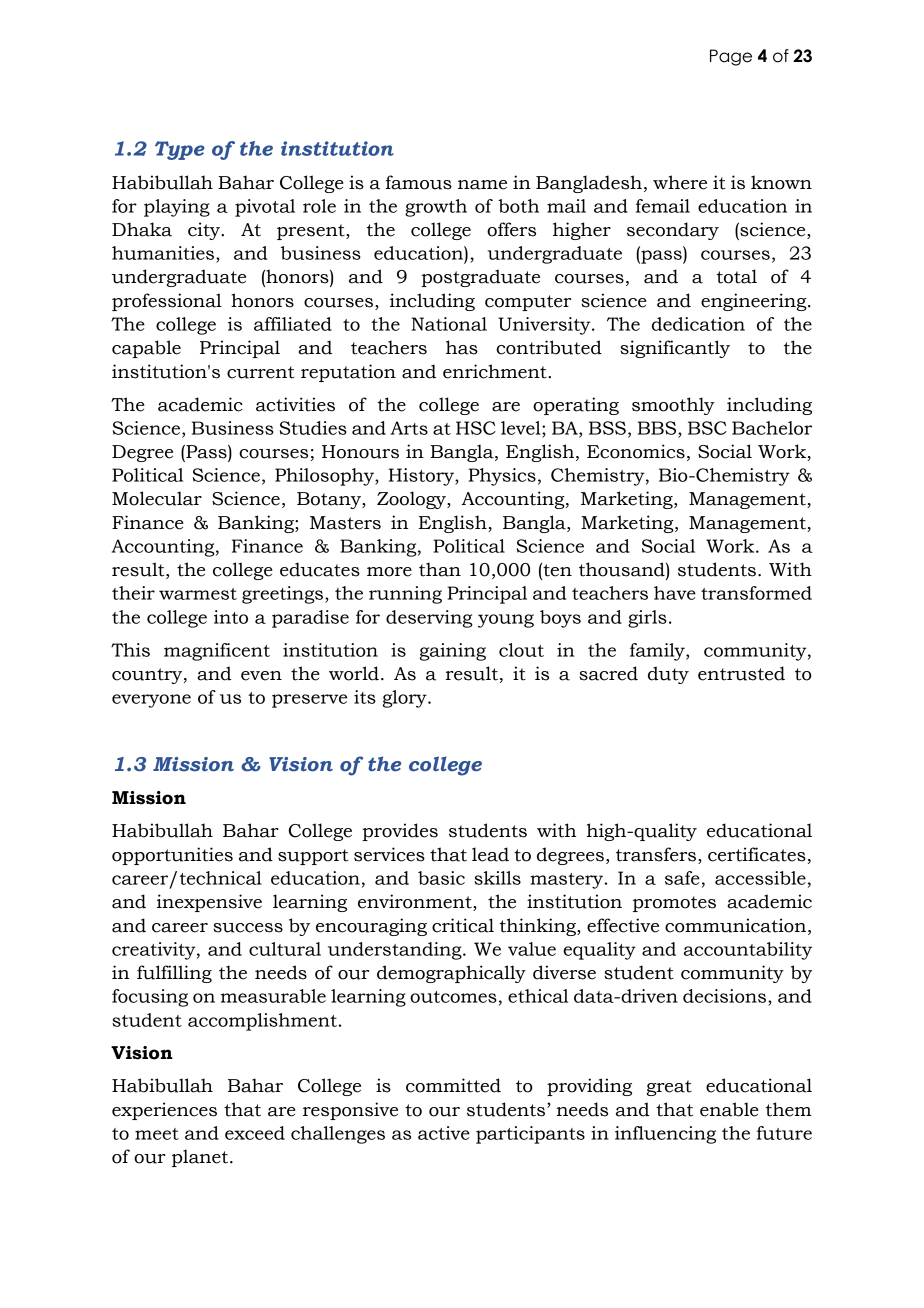 The width and height of the page is (924, 1308). I want to click on enable, so click(729, 1109).
